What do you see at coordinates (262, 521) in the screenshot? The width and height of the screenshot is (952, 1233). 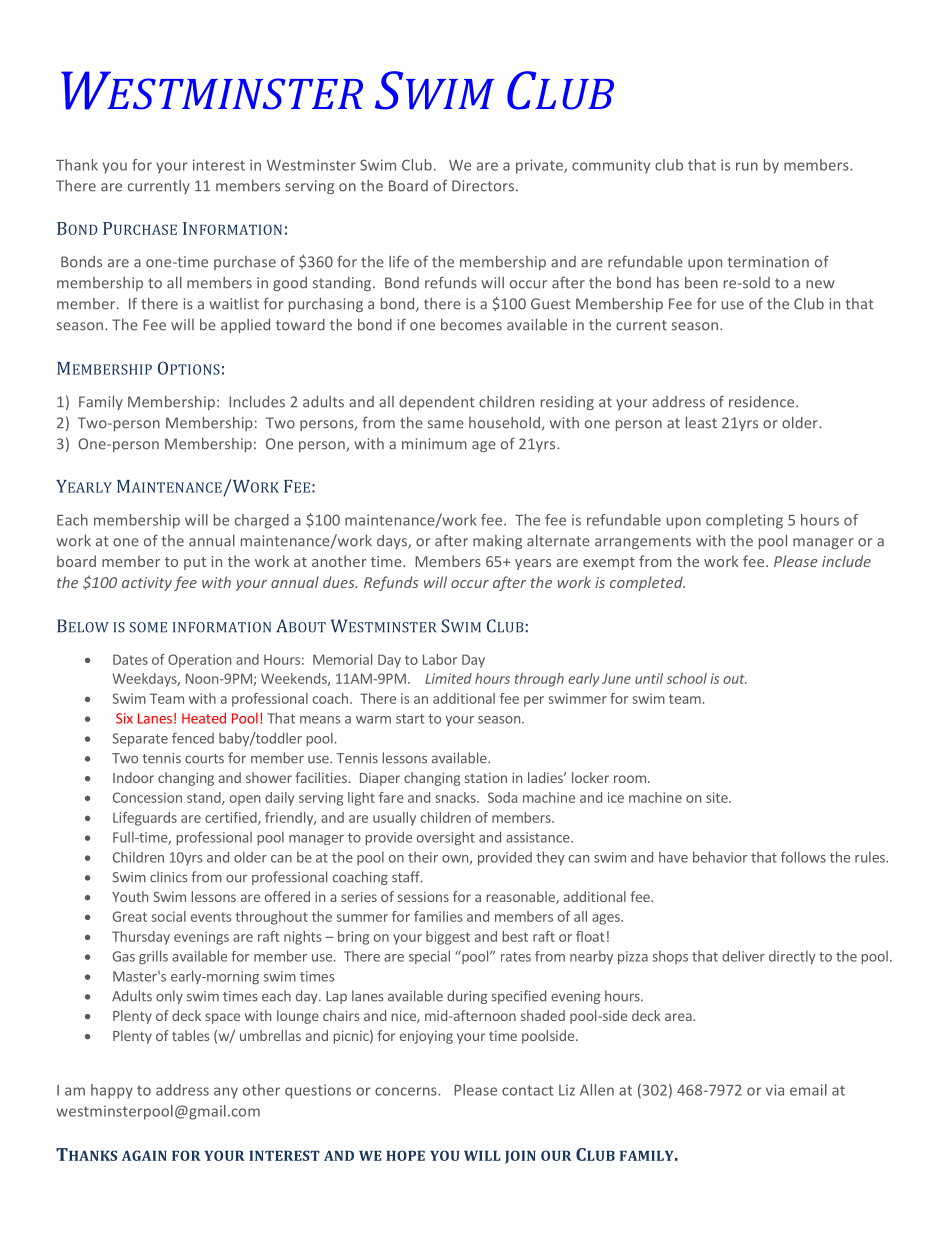 I see `charged` at bounding box center [262, 521].
